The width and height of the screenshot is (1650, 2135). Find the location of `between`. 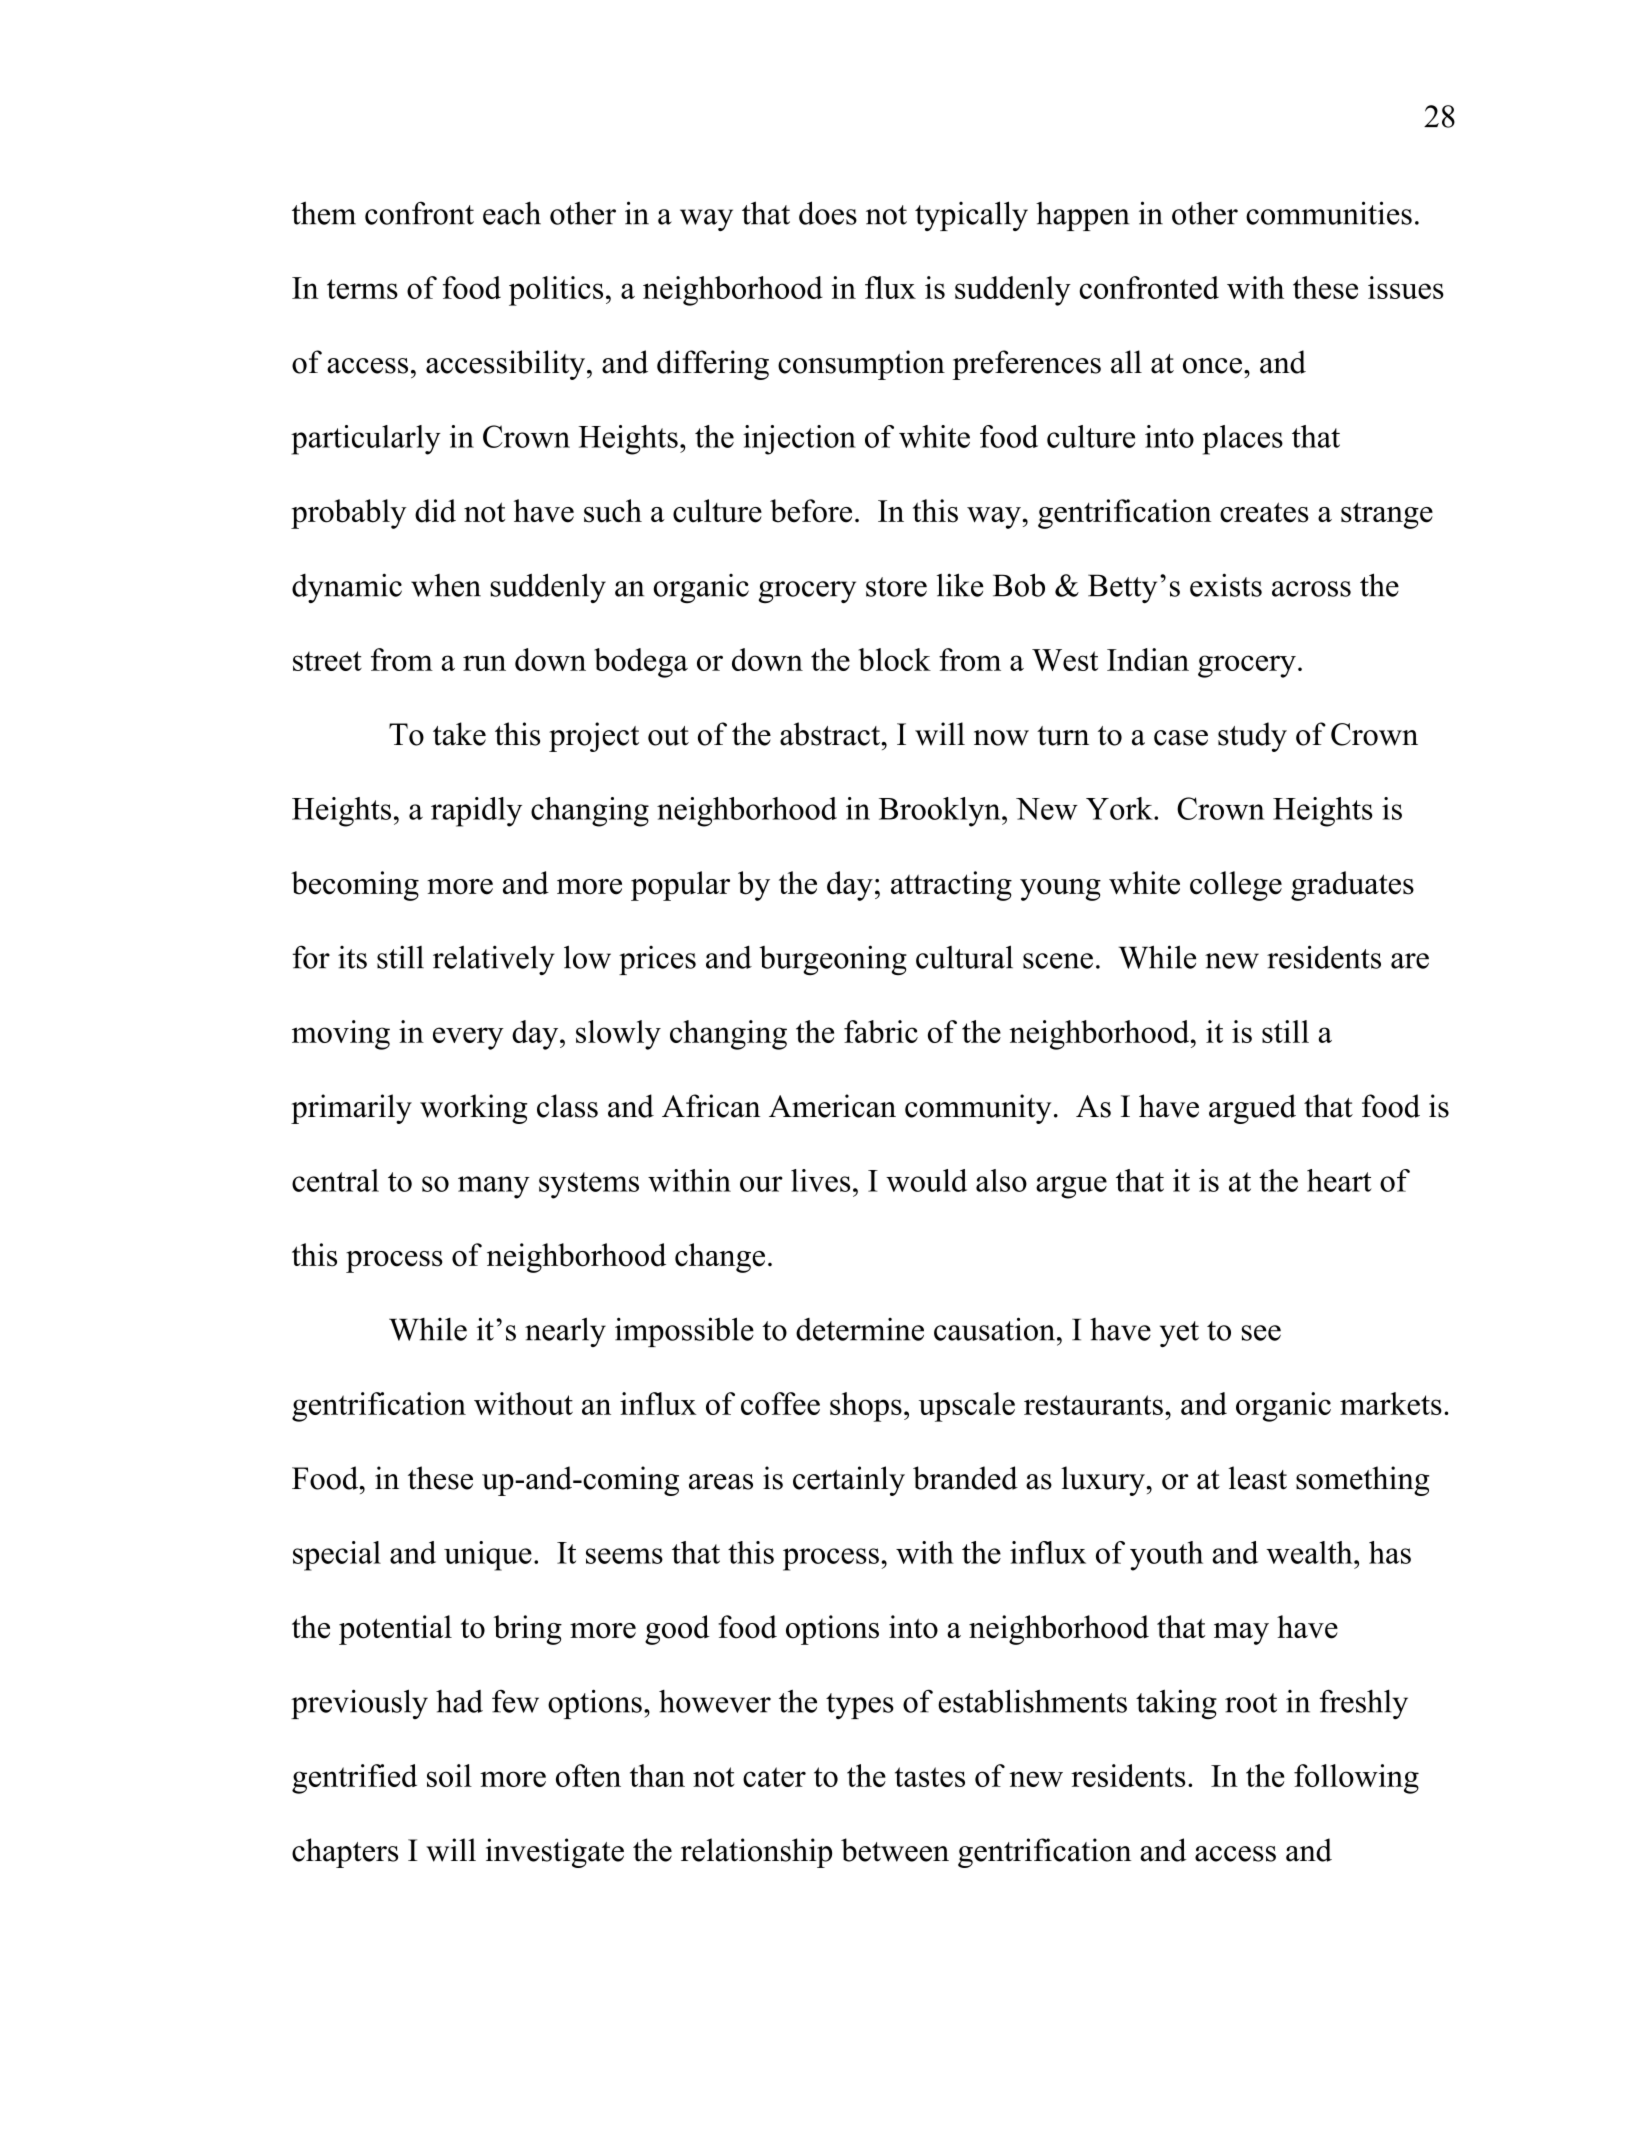

between is located at coordinates (895, 1850).
